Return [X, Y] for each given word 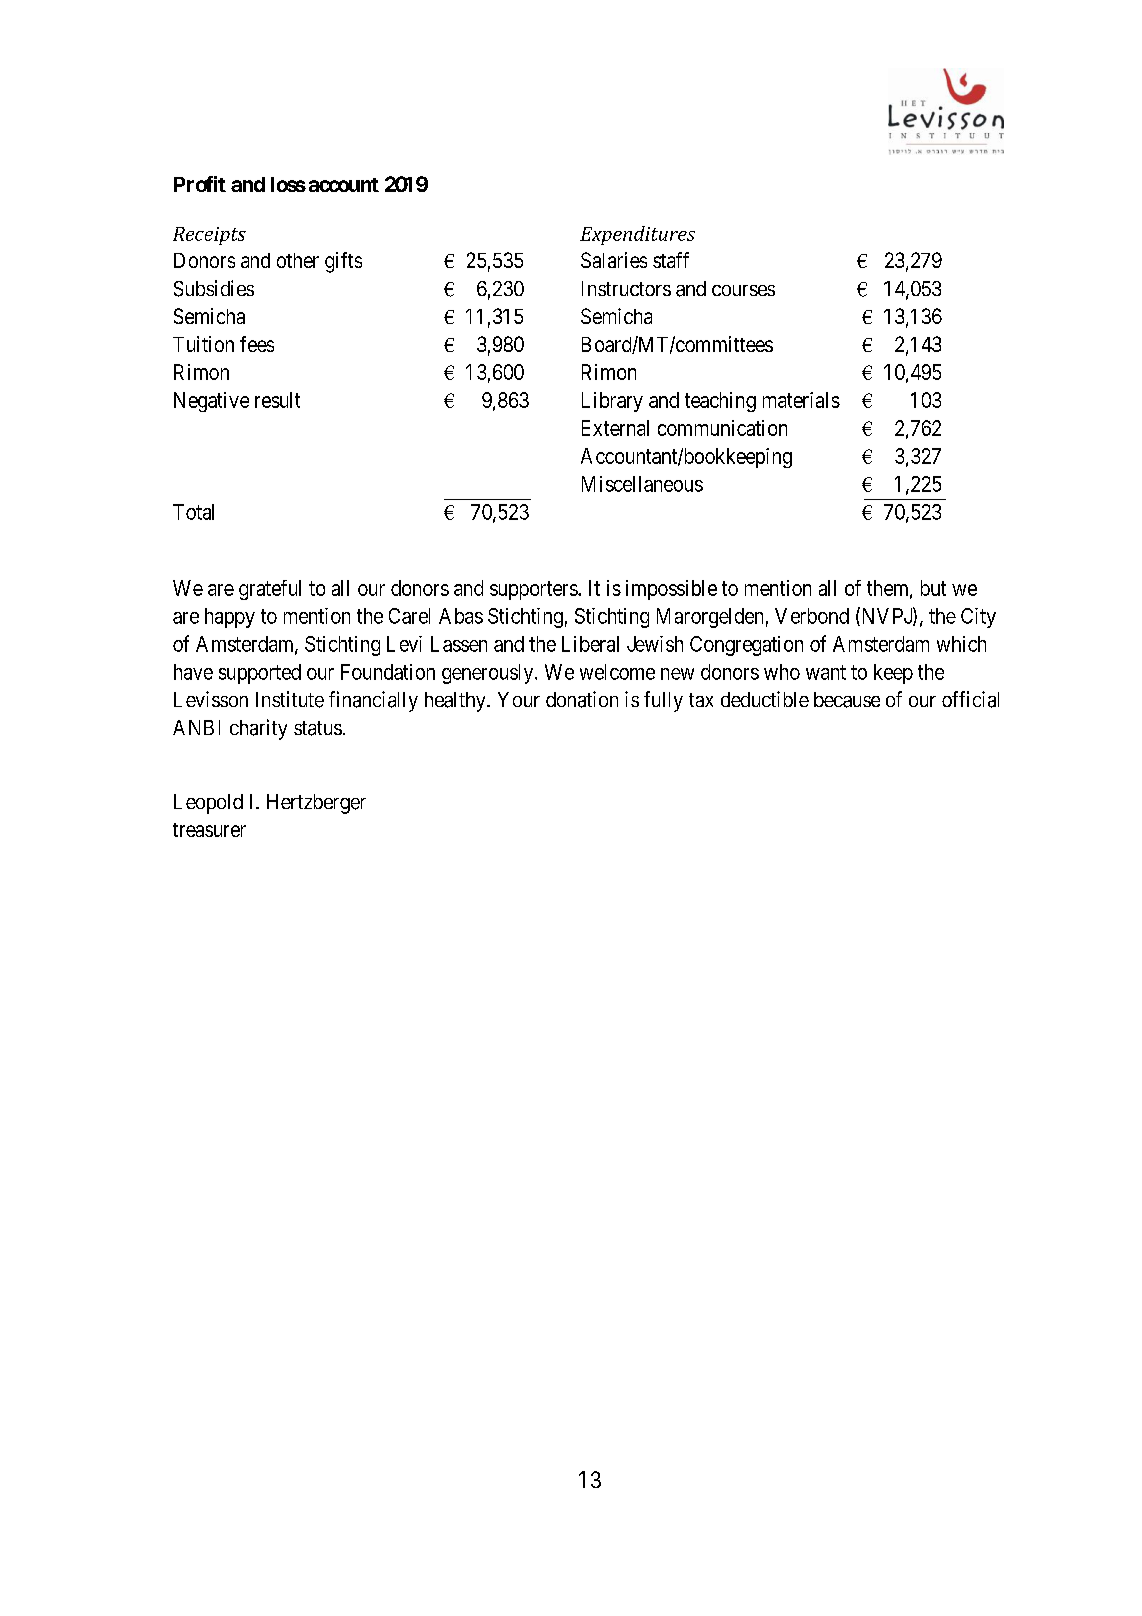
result [277, 400]
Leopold [208, 804]
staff [671, 260]
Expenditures [637, 235]
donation [582, 699]
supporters [534, 590]
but [933, 588]
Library [612, 402]
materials [801, 400]
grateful [270, 590]
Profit [200, 184]
